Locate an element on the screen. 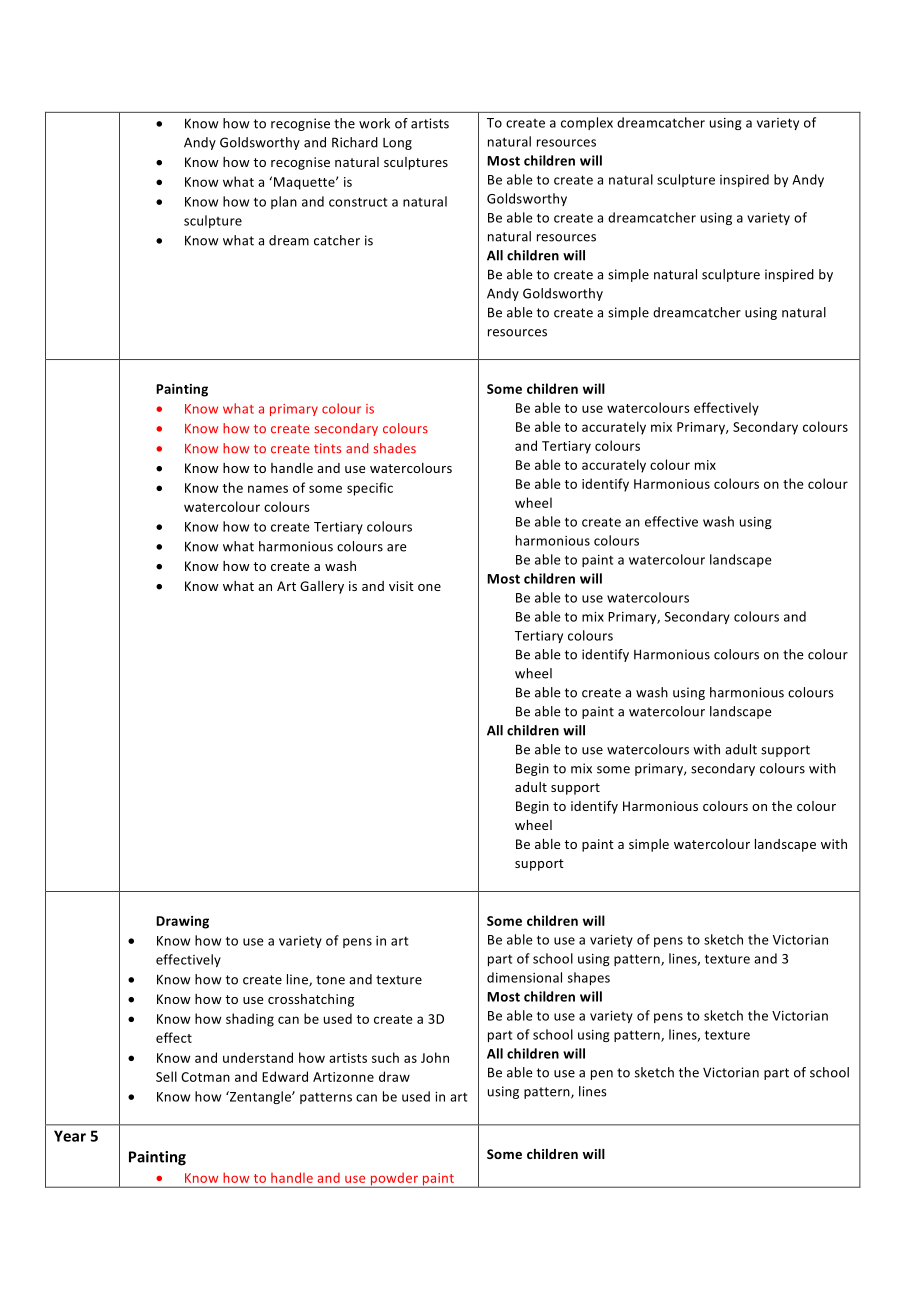 This screenshot has height=1308, width=924. names is located at coordinates (268, 489).
